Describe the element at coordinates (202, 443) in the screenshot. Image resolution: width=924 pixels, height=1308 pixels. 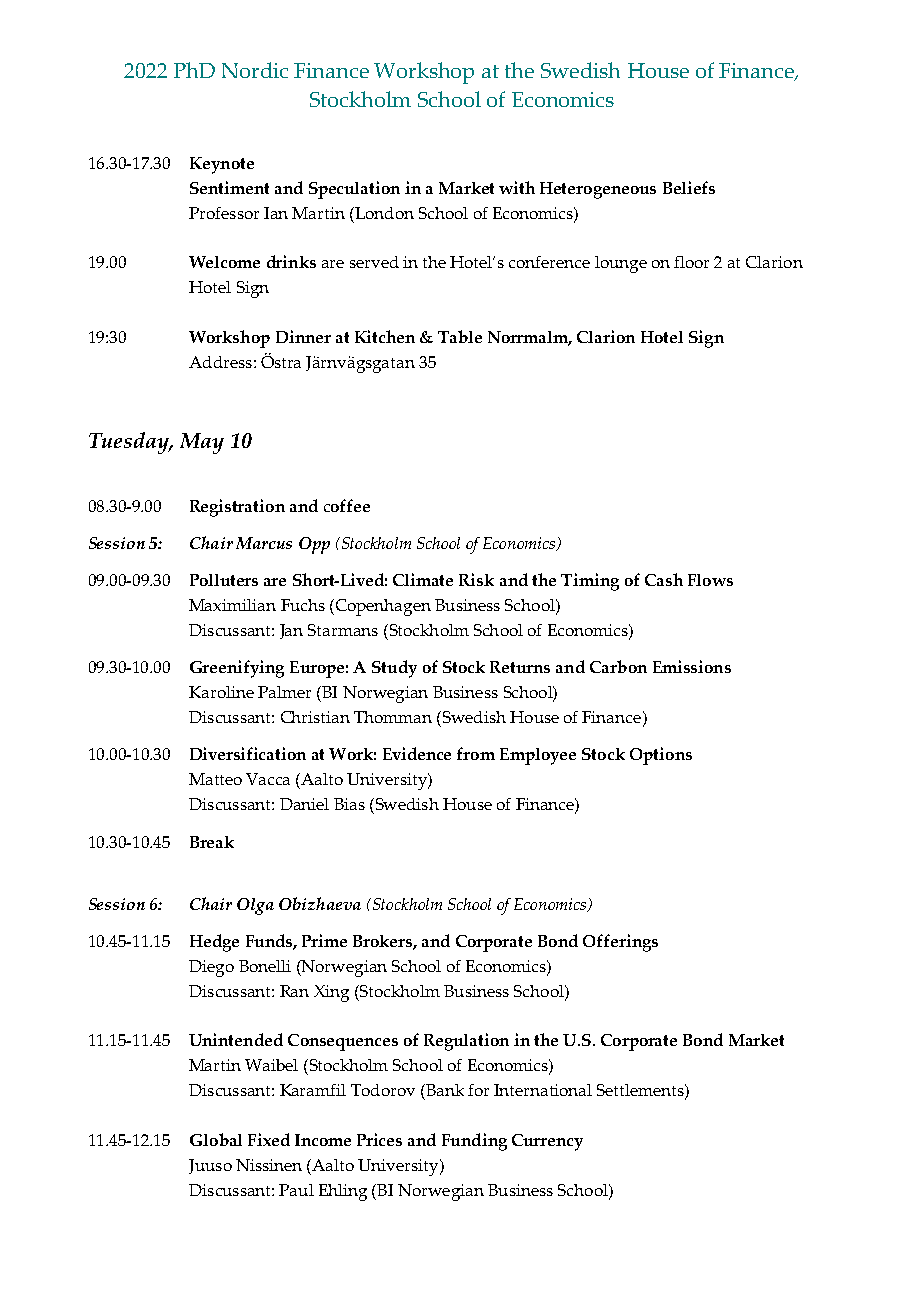
I see `May` at that location.
